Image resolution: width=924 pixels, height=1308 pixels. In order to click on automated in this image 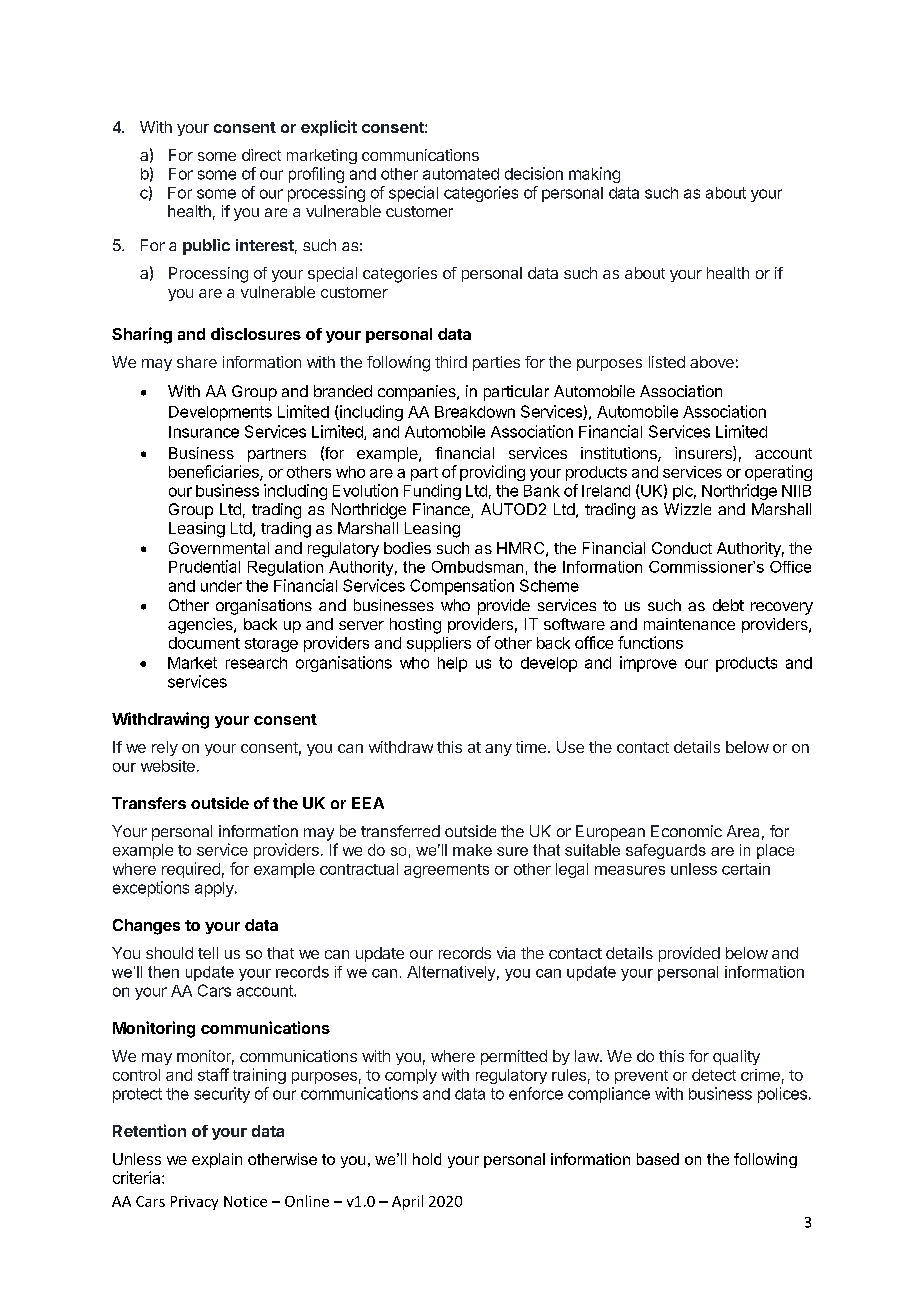, I will do `click(461, 174)`.
